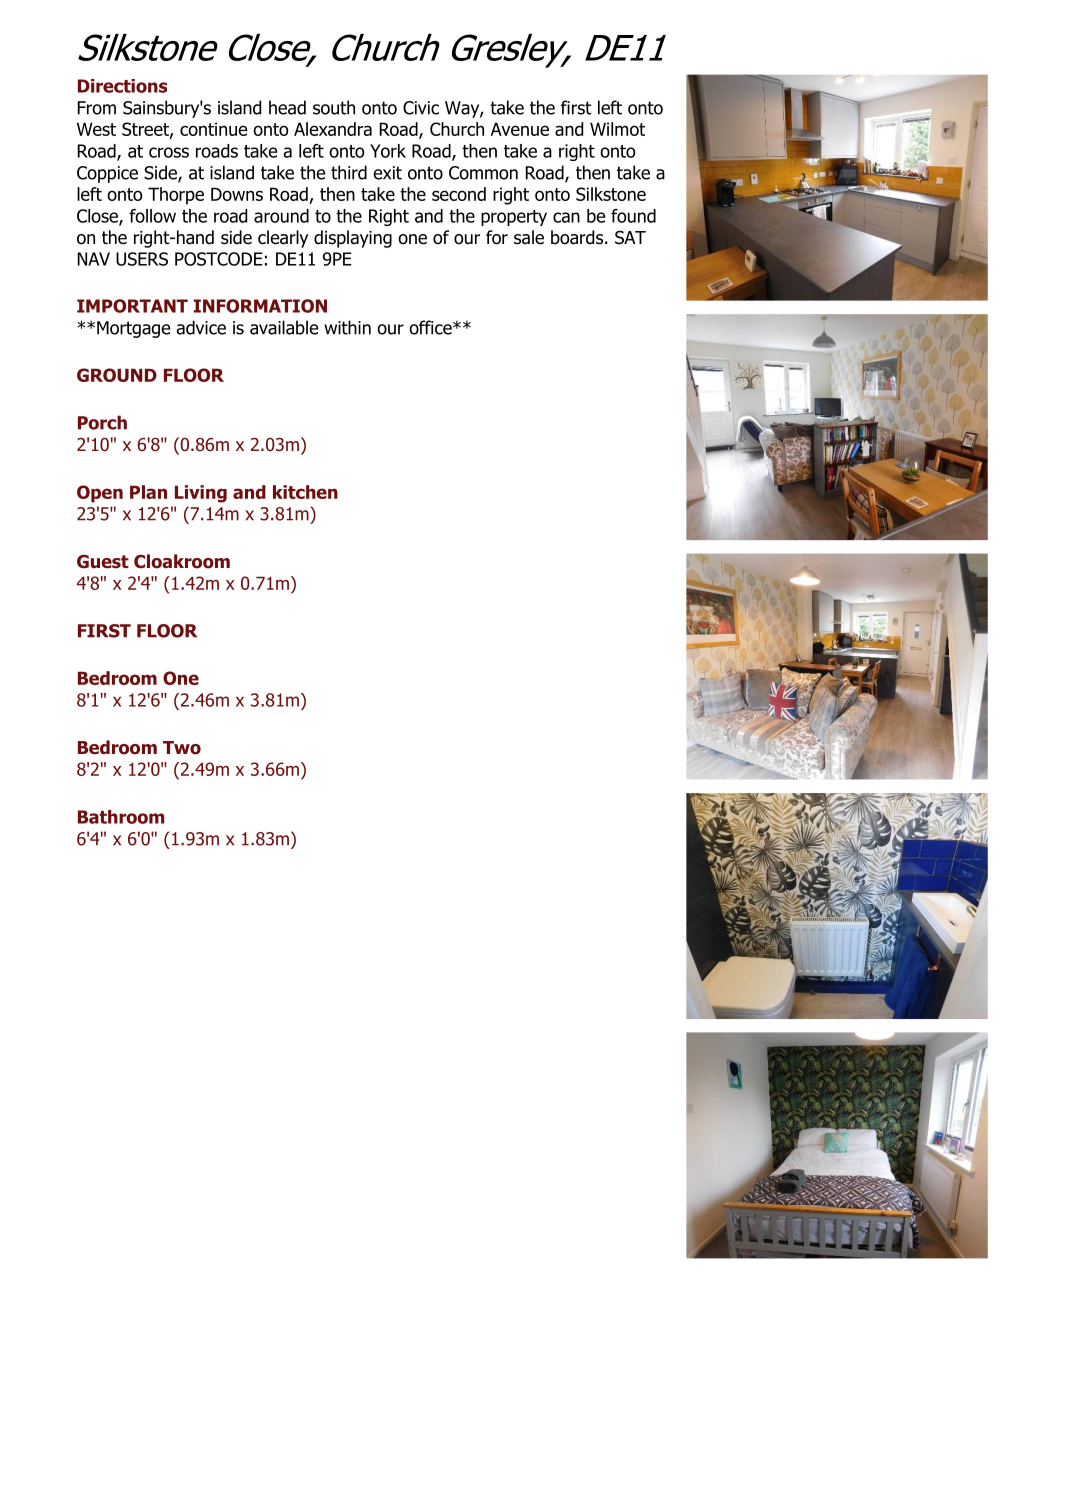 This screenshot has width=1068, height=1510. What do you see at coordinates (201, 494) in the screenshot?
I see `Living` at bounding box center [201, 494].
